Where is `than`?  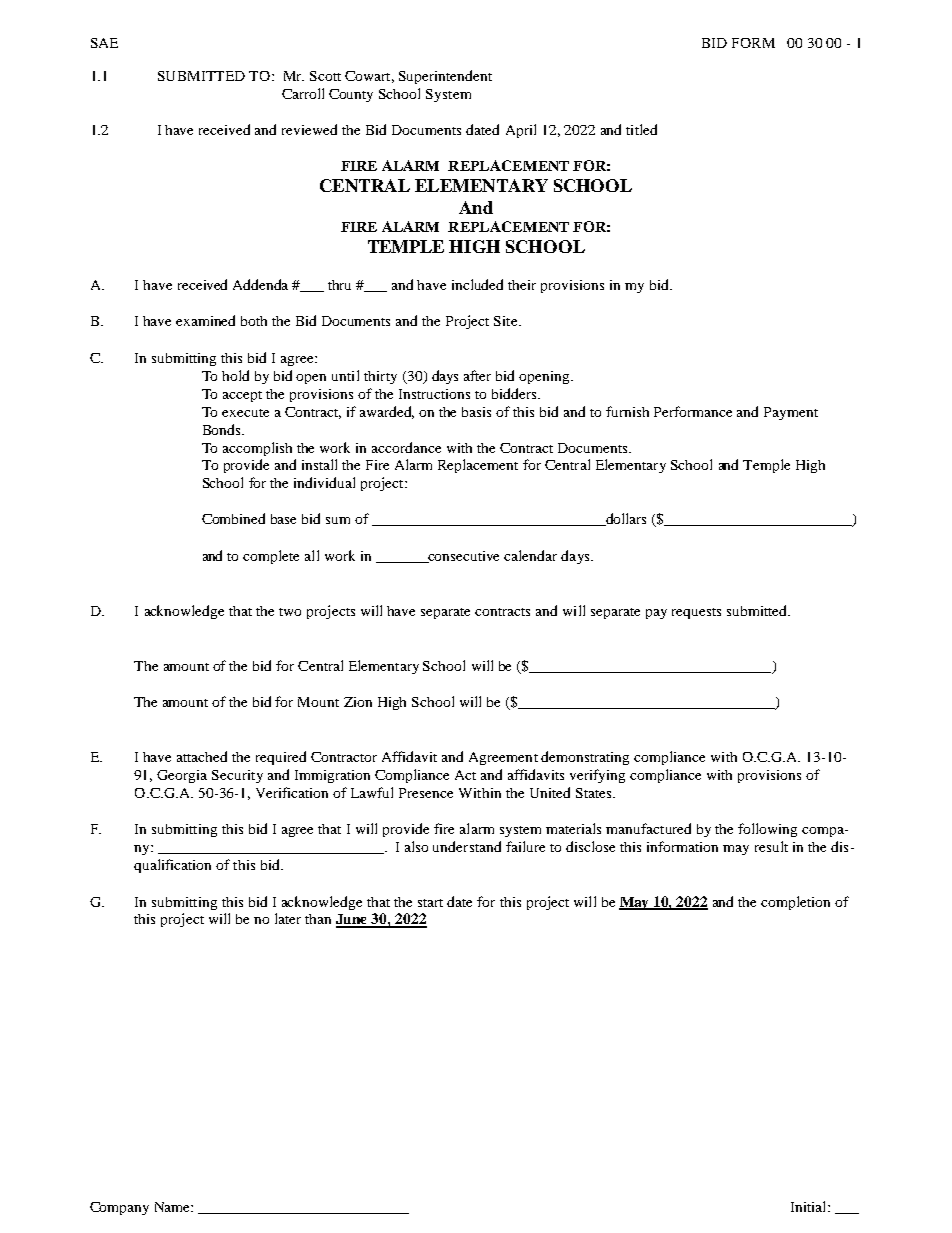
than is located at coordinates (318, 919).
